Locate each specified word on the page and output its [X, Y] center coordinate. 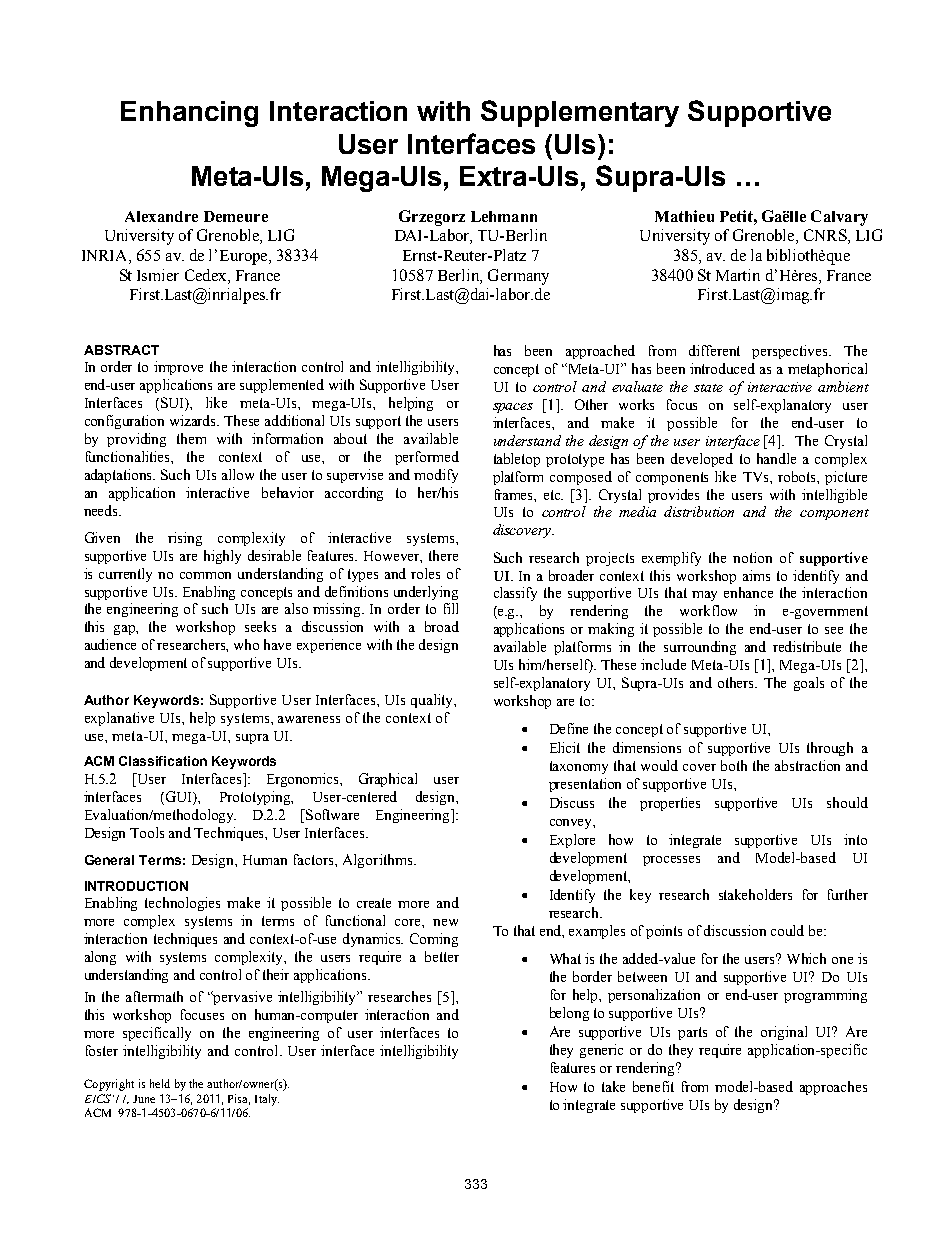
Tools [147, 832]
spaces [513, 408]
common [205, 575]
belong [569, 1014]
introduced [722, 368]
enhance [748, 592]
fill [451, 608]
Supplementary [580, 113]
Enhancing [189, 114]
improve [178, 368]
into [855, 839]
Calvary [839, 218]
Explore [572, 841]
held [160, 1083]
